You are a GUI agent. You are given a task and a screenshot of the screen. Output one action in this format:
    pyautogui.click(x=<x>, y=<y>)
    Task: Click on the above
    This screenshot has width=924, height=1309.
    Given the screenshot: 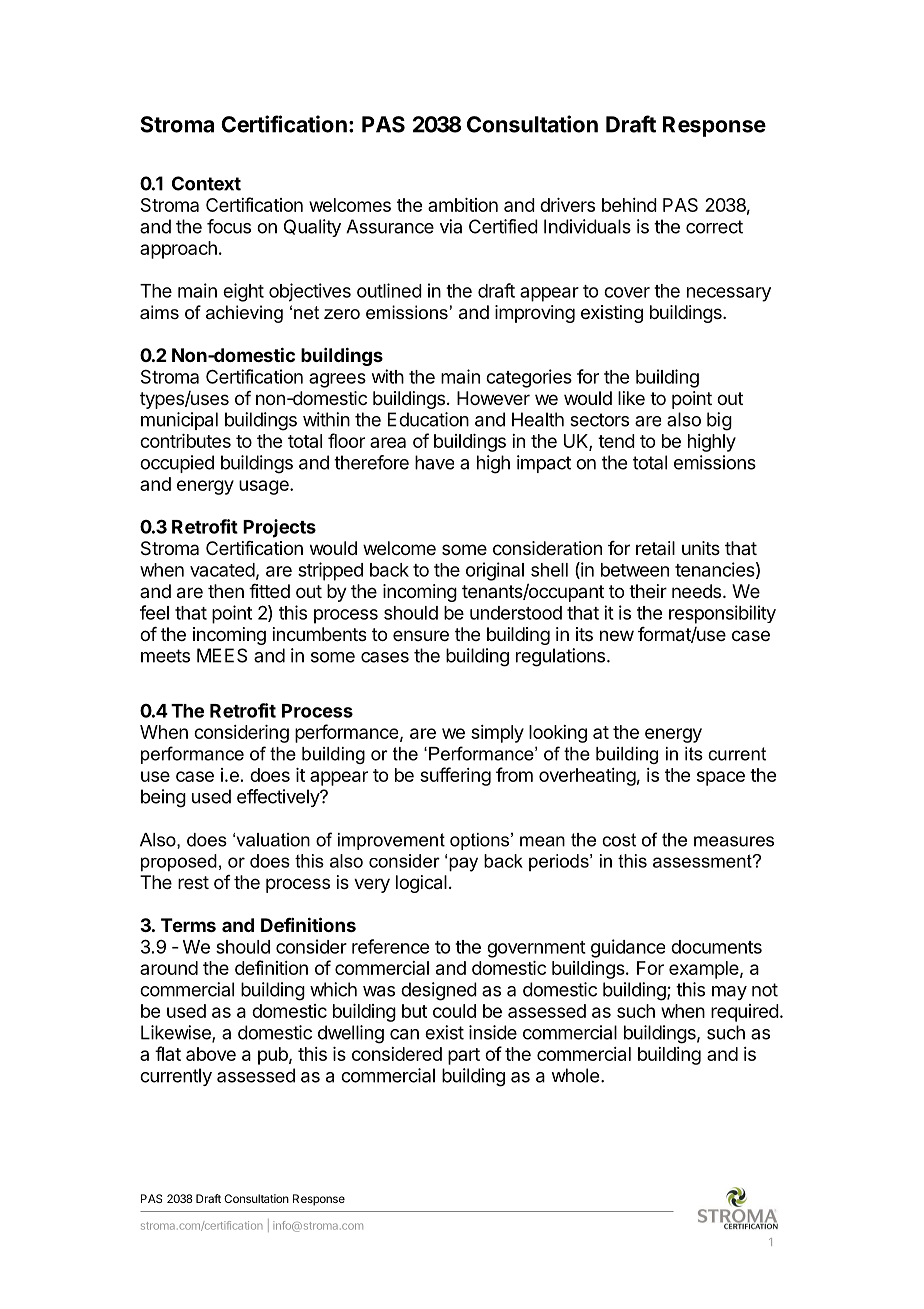 What is the action you would take?
    pyautogui.click(x=211, y=1054)
